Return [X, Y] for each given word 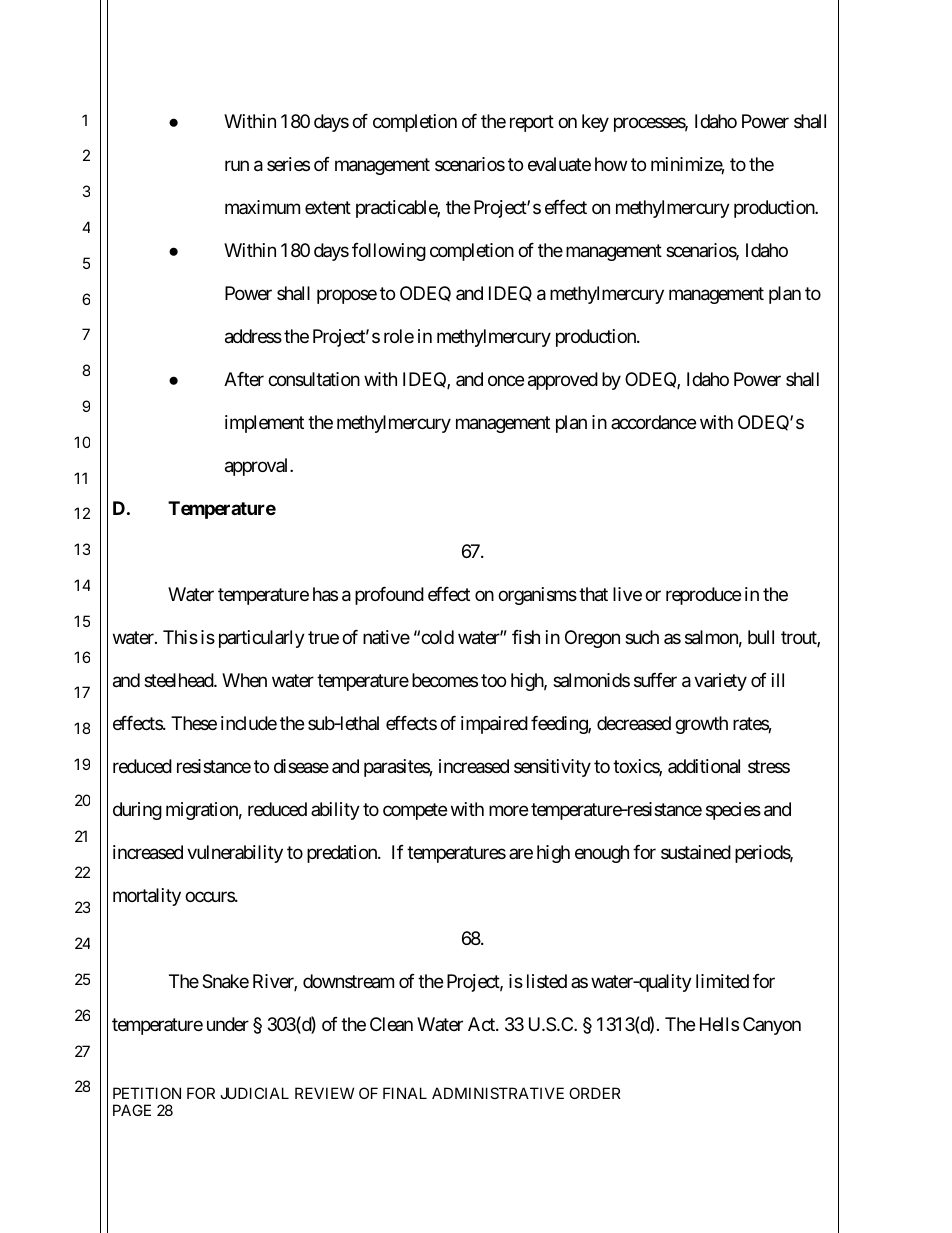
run [237, 166]
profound [389, 596]
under [228, 1024]
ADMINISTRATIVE [498, 1093]
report [532, 124]
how [611, 164]
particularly [262, 639]
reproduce [703, 596]
